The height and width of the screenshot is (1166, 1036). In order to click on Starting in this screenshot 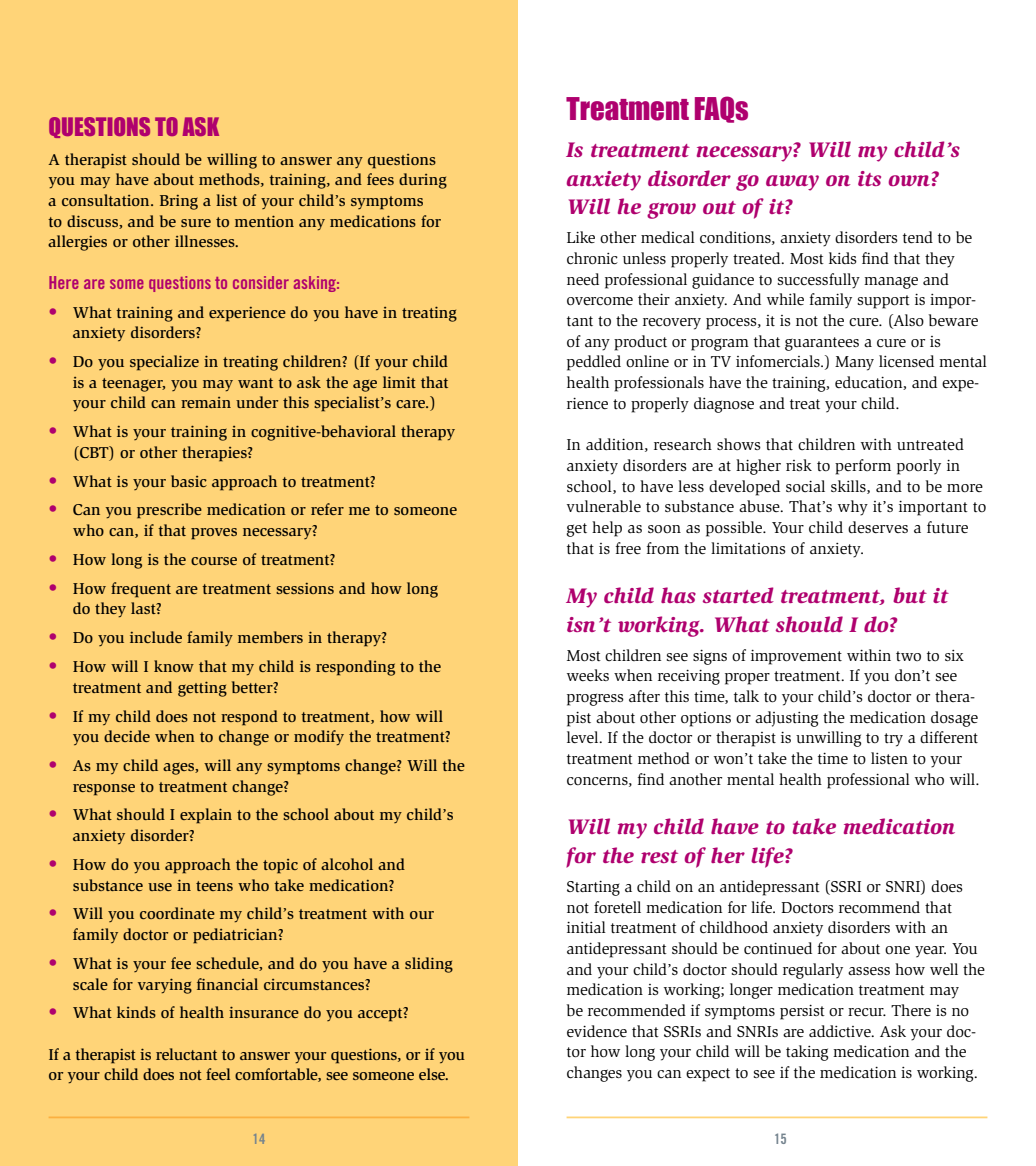, I will do `click(593, 888)`.
